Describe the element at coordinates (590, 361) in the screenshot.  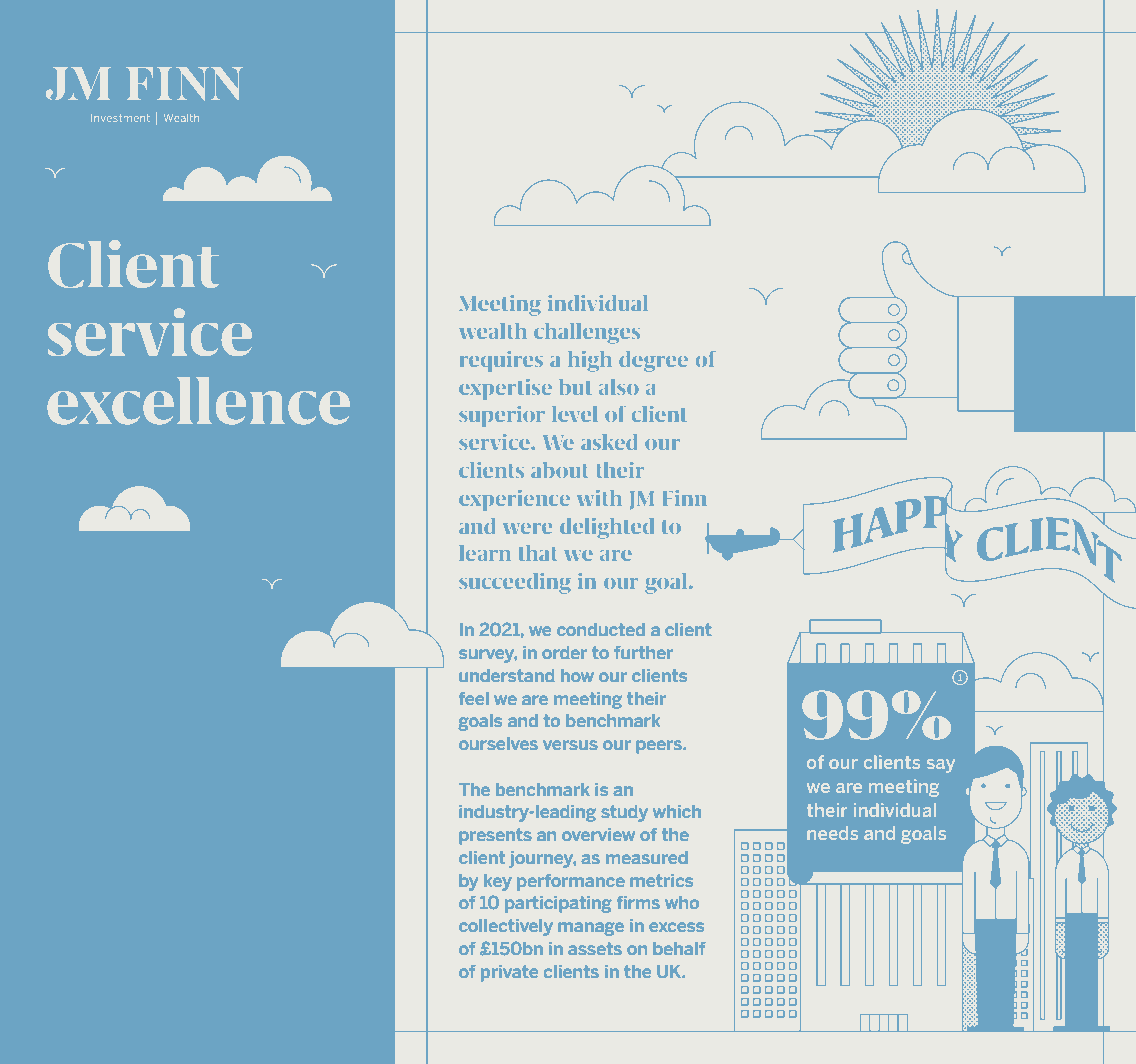
I see `high` at that location.
